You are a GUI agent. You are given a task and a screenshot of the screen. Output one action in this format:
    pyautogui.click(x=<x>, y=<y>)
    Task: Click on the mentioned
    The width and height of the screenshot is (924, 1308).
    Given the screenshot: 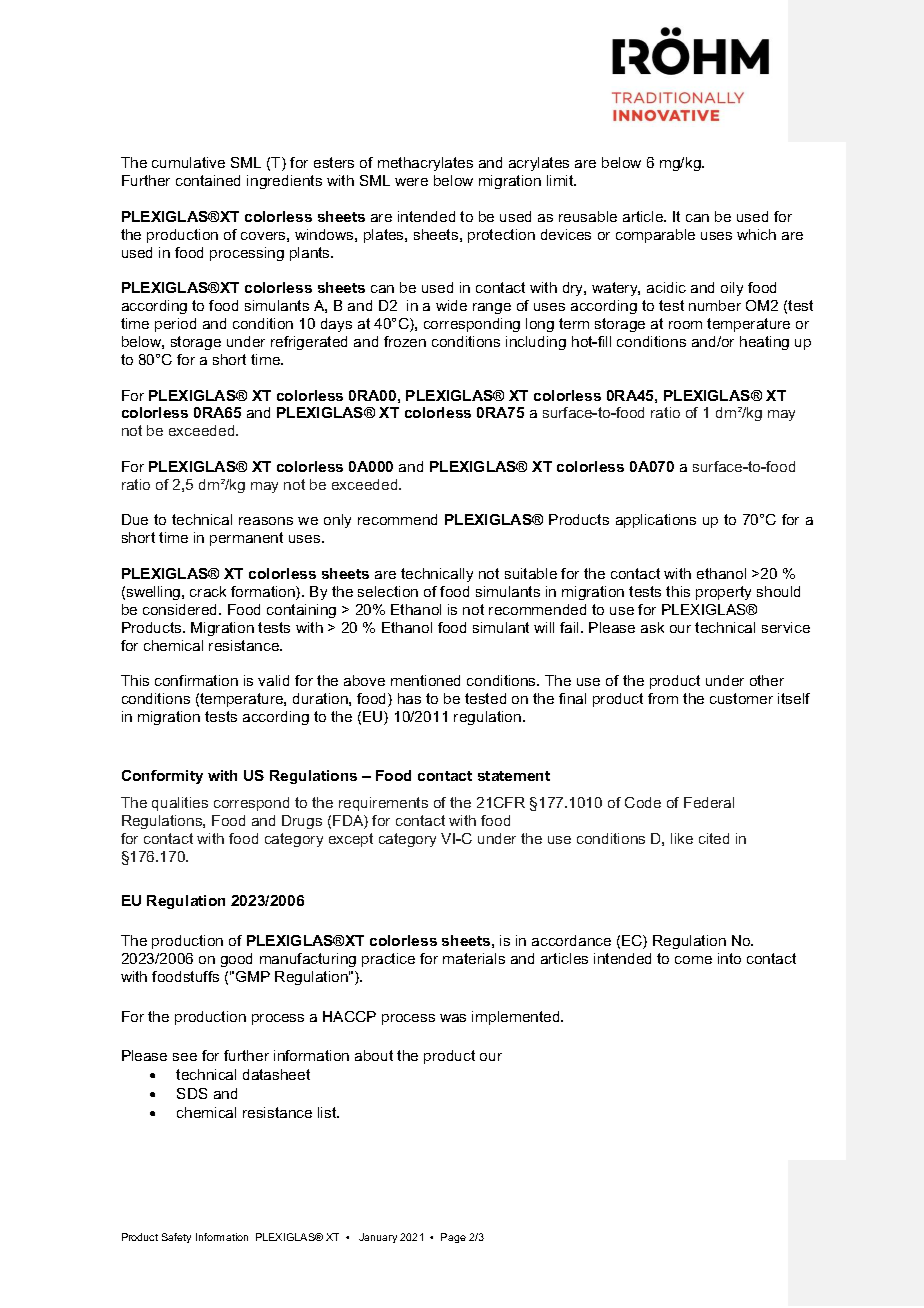 What is the action you would take?
    pyautogui.click(x=425, y=680)
